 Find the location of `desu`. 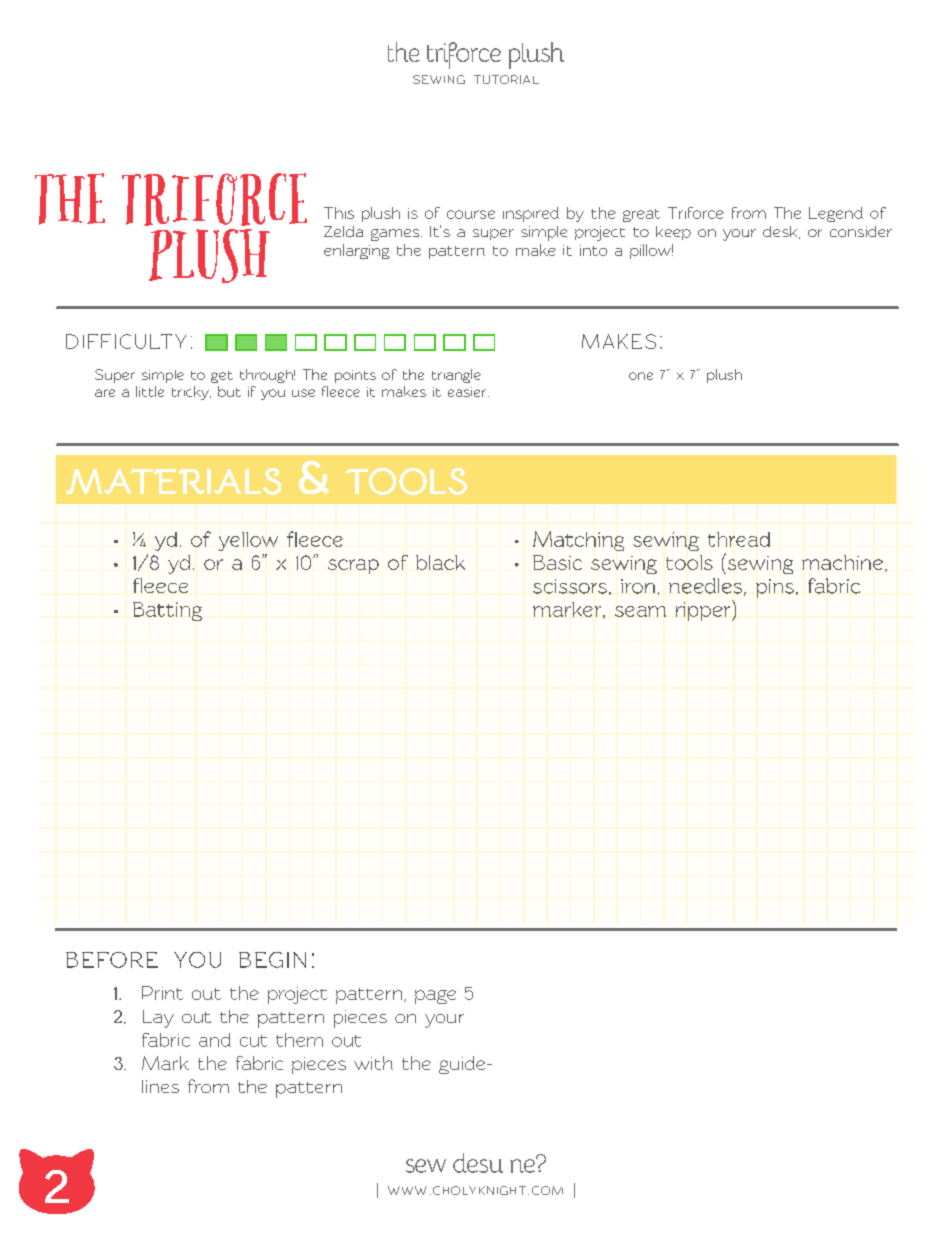

desu is located at coordinates (478, 1163).
